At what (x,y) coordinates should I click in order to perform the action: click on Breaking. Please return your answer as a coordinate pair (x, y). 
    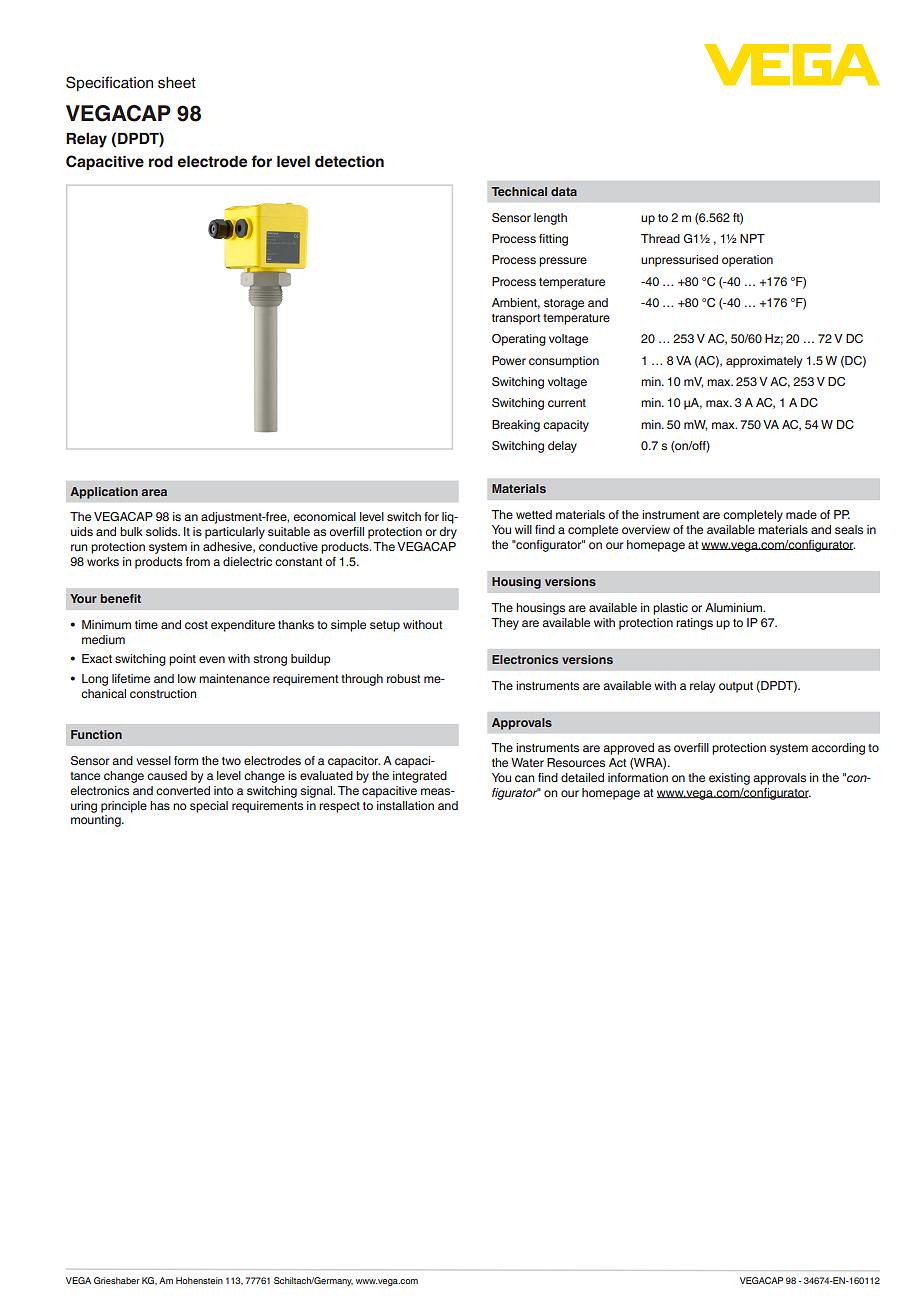
    Looking at the image, I should click on (516, 426).
